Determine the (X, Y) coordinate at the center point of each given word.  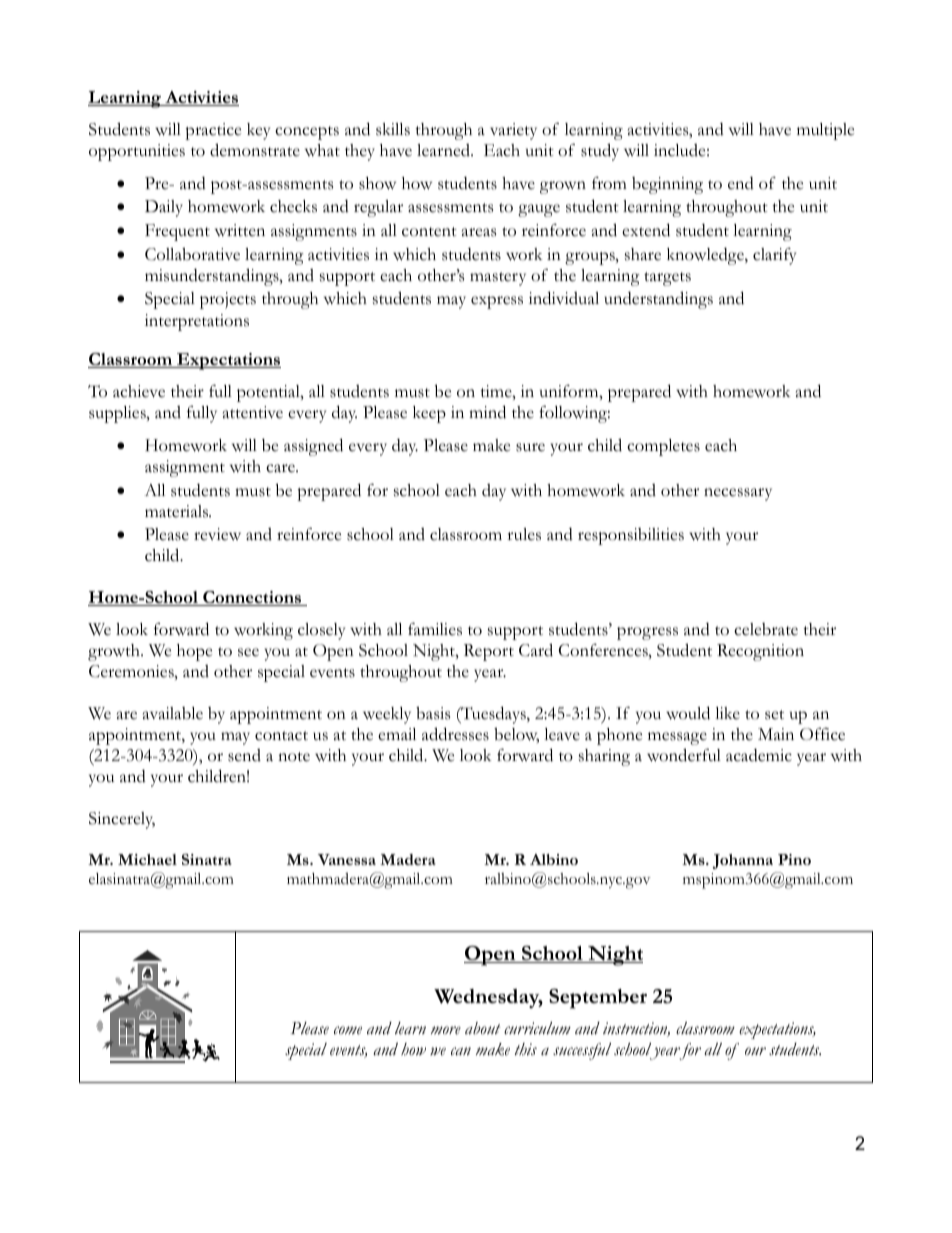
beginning (667, 185)
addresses (455, 734)
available (173, 713)
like (727, 713)
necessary (738, 494)
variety (513, 131)
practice (213, 131)
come (348, 1030)
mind (487, 412)
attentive (253, 412)
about (482, 1028)
